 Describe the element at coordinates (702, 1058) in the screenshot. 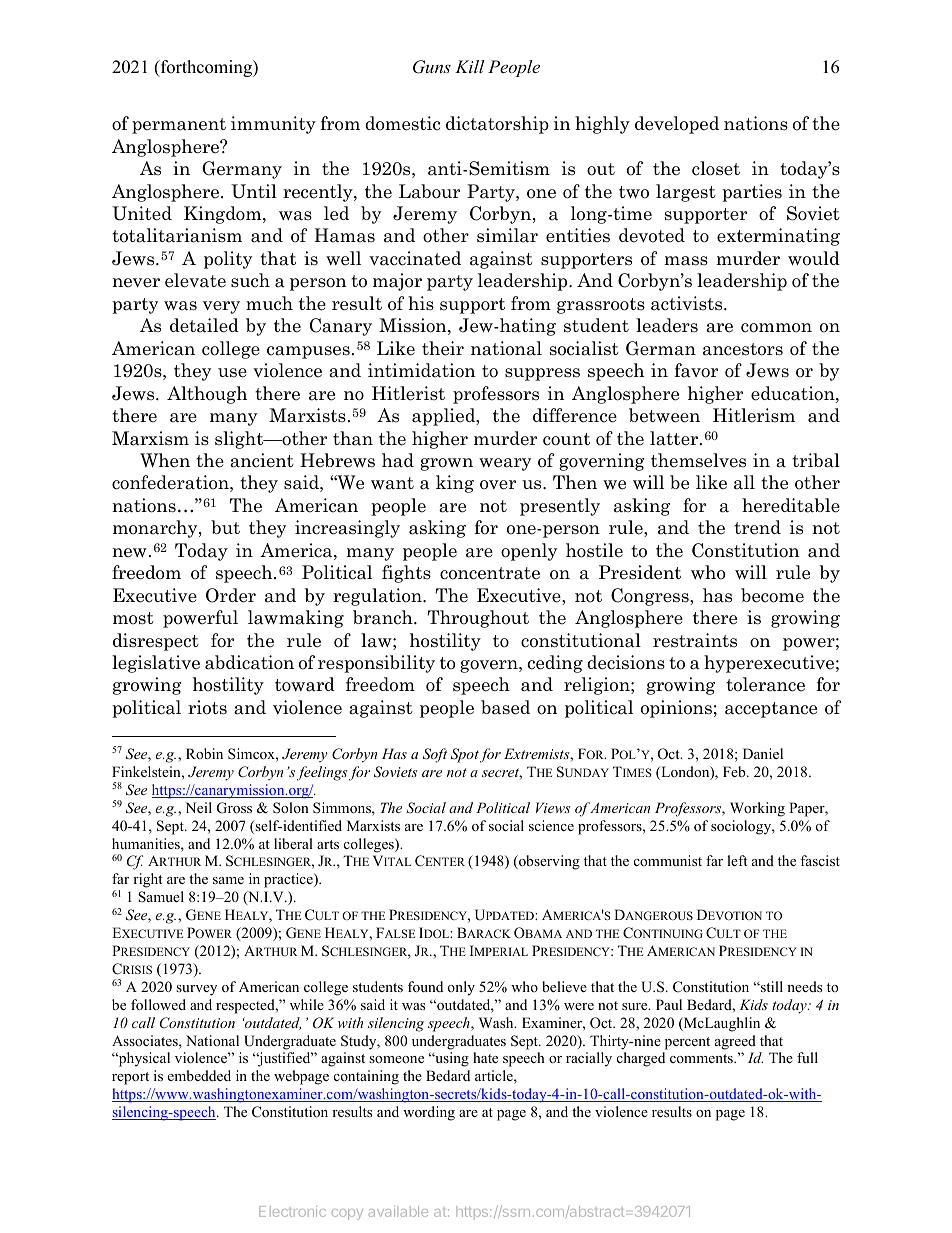

I see `comments` at that location.
